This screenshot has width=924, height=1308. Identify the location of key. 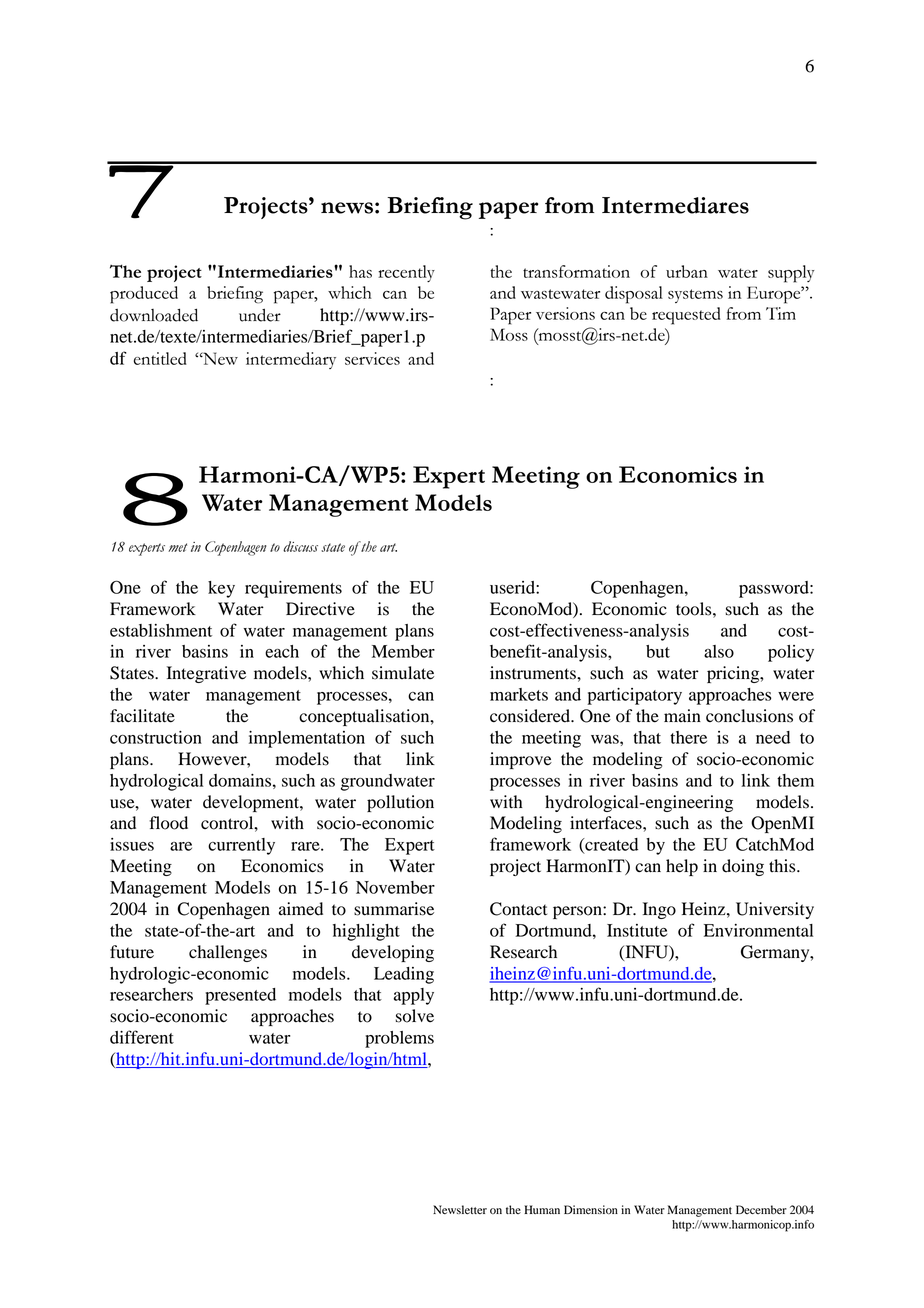
(221, 589).
